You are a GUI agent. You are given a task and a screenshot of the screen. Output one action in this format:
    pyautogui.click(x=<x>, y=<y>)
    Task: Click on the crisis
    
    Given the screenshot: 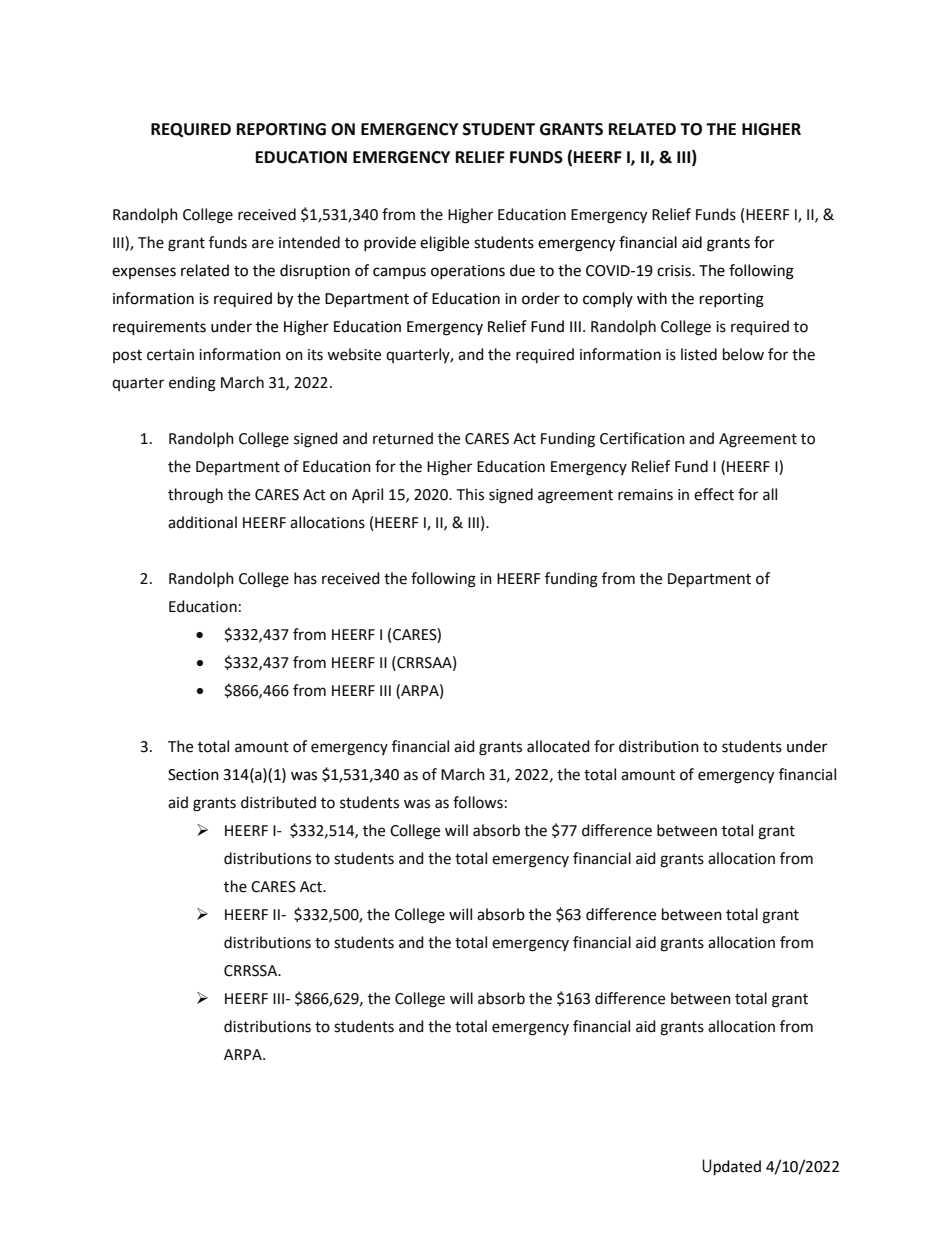 What is the action you would take?
    pyautogui.click(x=675, y=271)
